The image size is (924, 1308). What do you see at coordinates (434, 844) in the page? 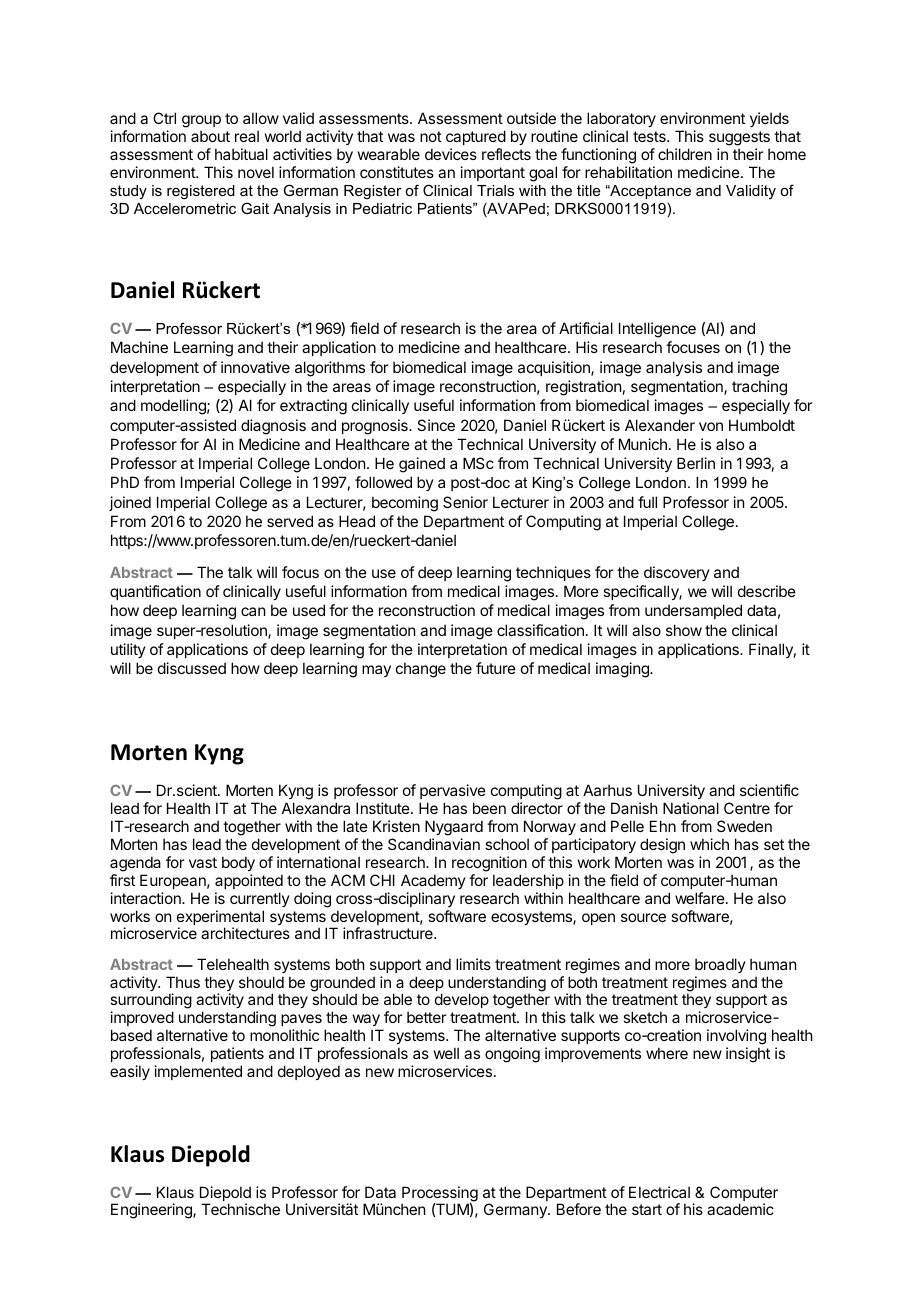
I see `Scandinavian` at bounding box center [434, 844].
